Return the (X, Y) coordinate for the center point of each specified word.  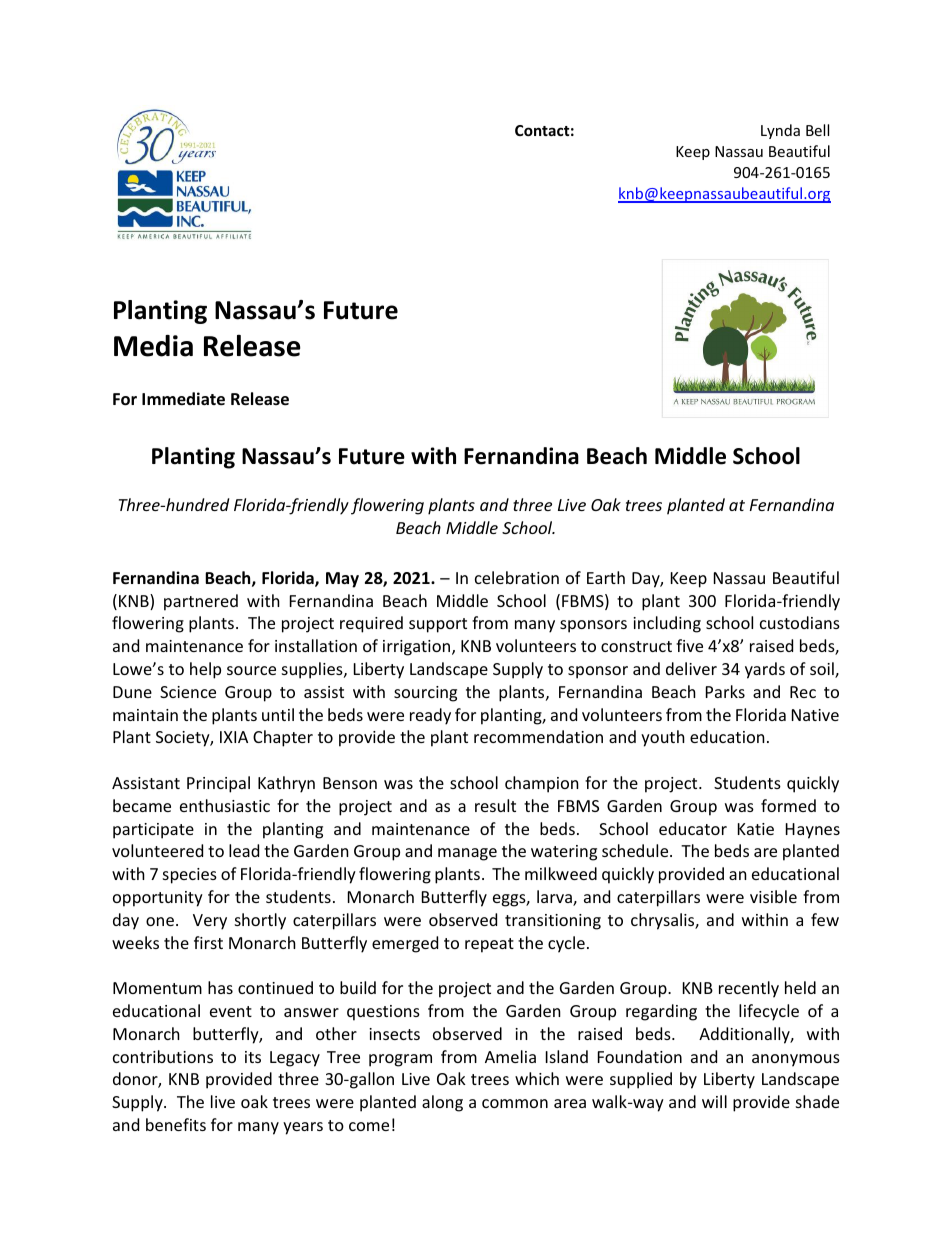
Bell (817, 130)
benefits (176, 1124)
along (442, 1103)
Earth (606, 577)
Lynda (780, 131)
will (714, 1101)
